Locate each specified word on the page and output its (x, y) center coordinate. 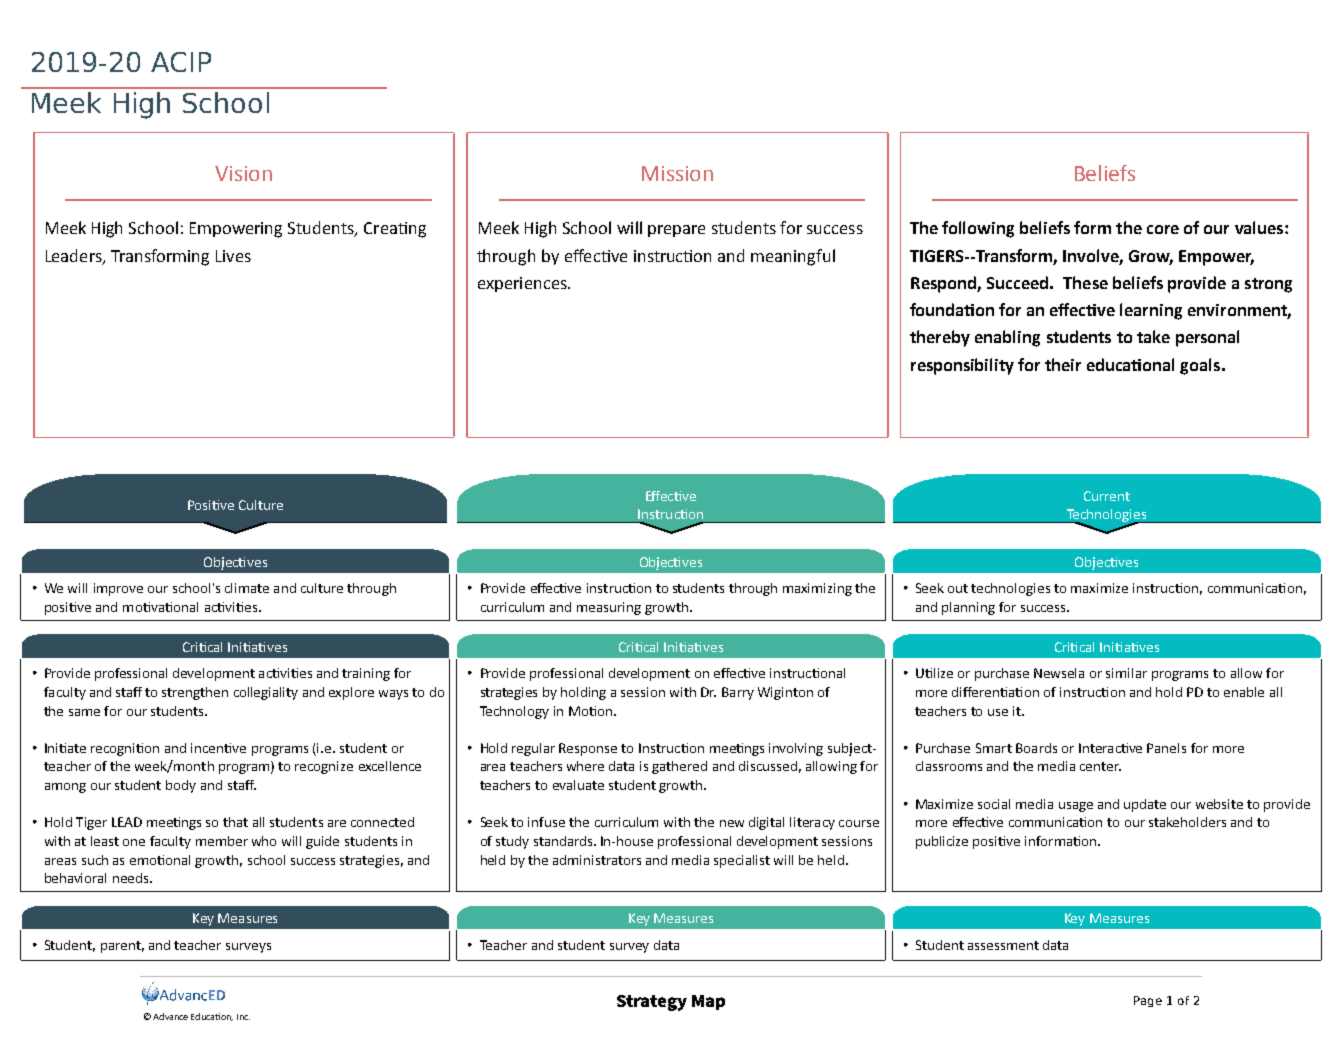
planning (968, 608)
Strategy (652, 1003)
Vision (243, 173)
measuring (609, 608)
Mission (677, 173)
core (1163, 229)
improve (118, 589)
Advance (170, 1016)
